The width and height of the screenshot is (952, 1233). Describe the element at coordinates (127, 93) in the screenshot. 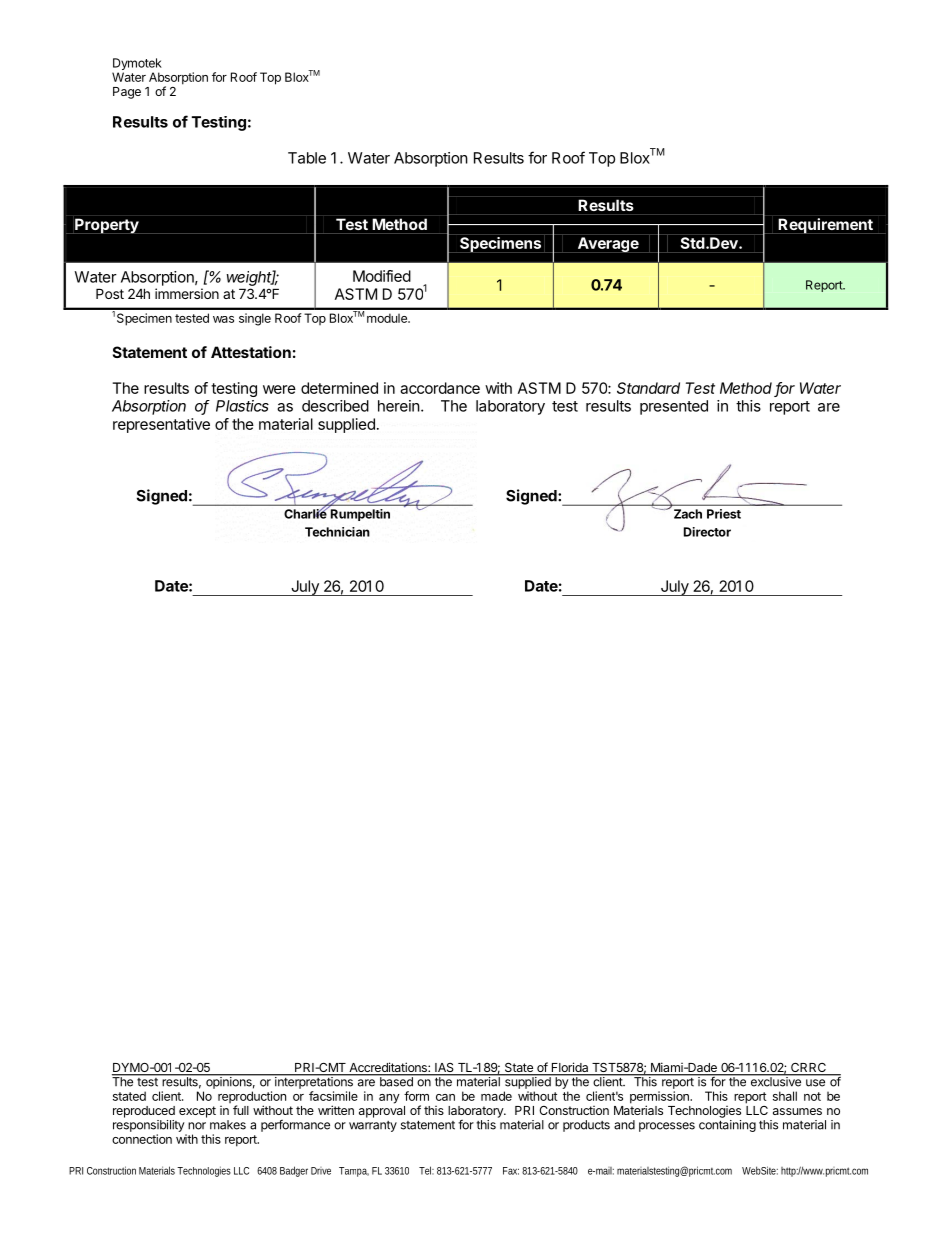

I see `Page` at that location.
